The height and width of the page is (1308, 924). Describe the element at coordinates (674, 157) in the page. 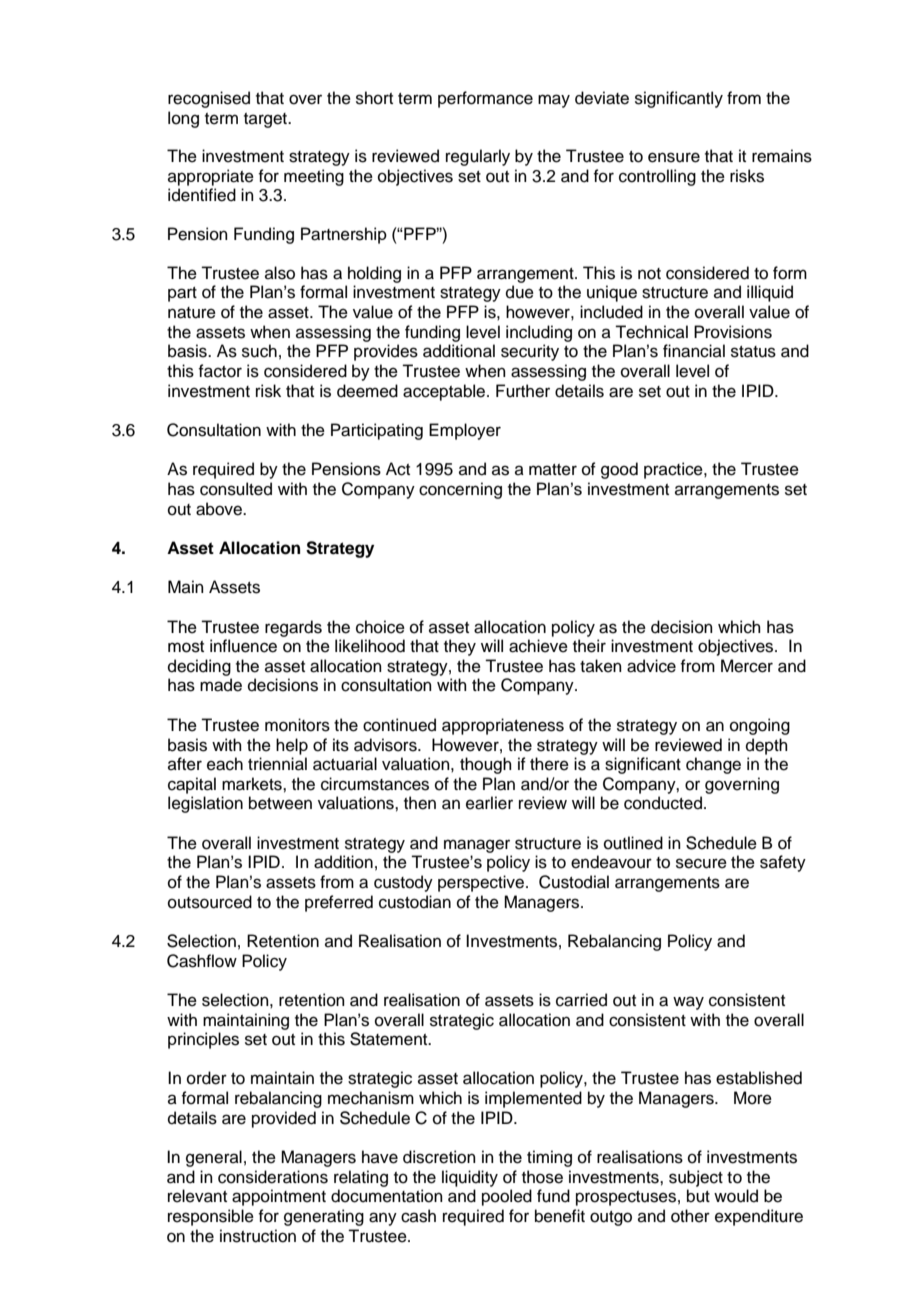

I see `ensure` at that location.
